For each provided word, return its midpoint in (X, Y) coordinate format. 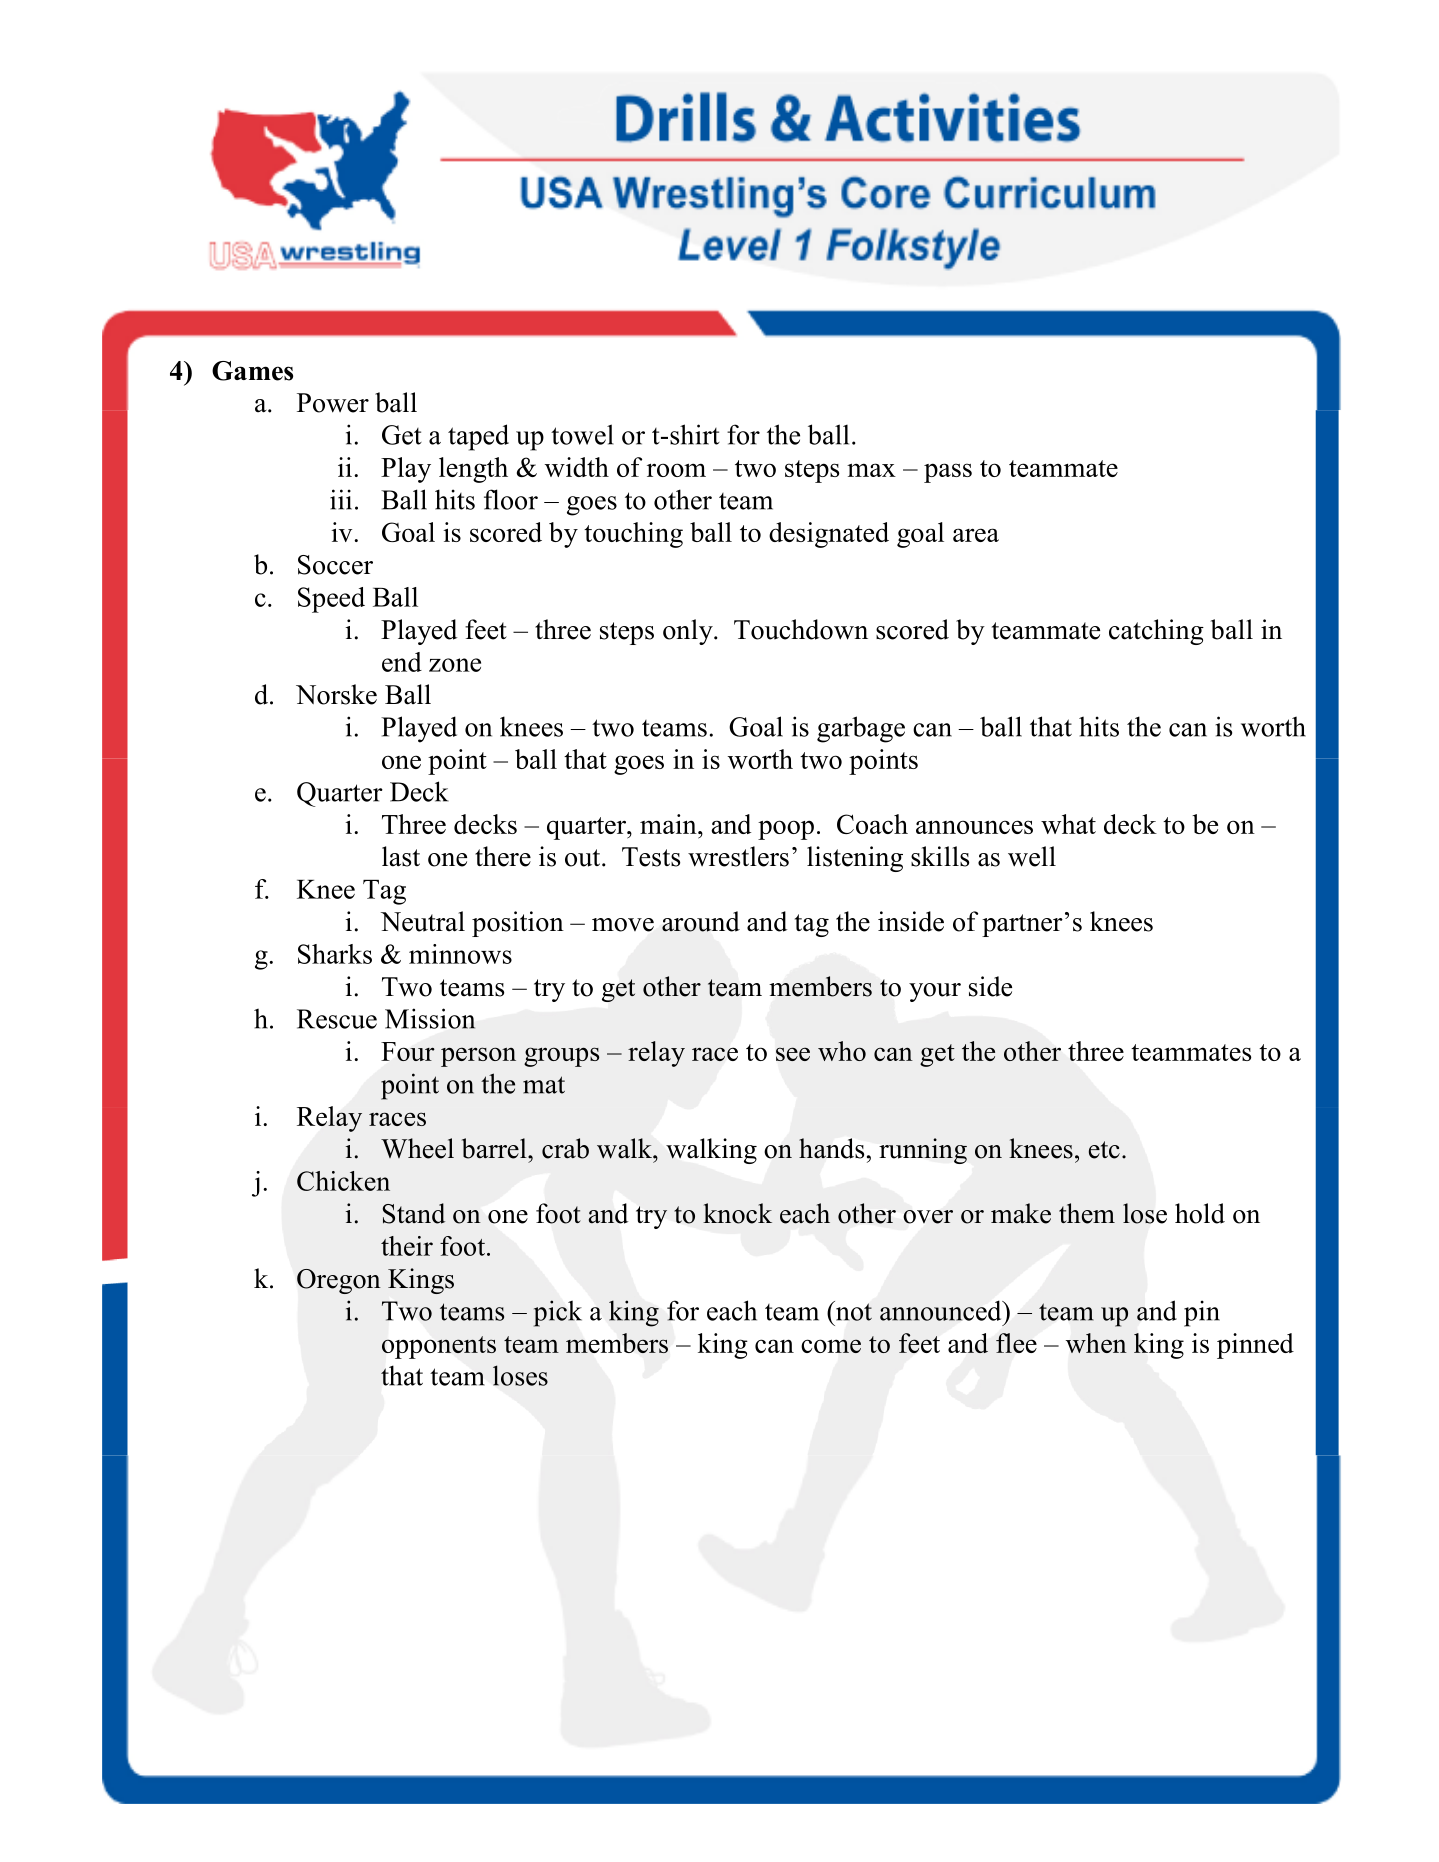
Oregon (339, 1281)
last (401, 856)
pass (948, 473)
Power (333, 403)
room (676, 470)
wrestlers (738, 856)
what (1068, 824)
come (831, 1346)
